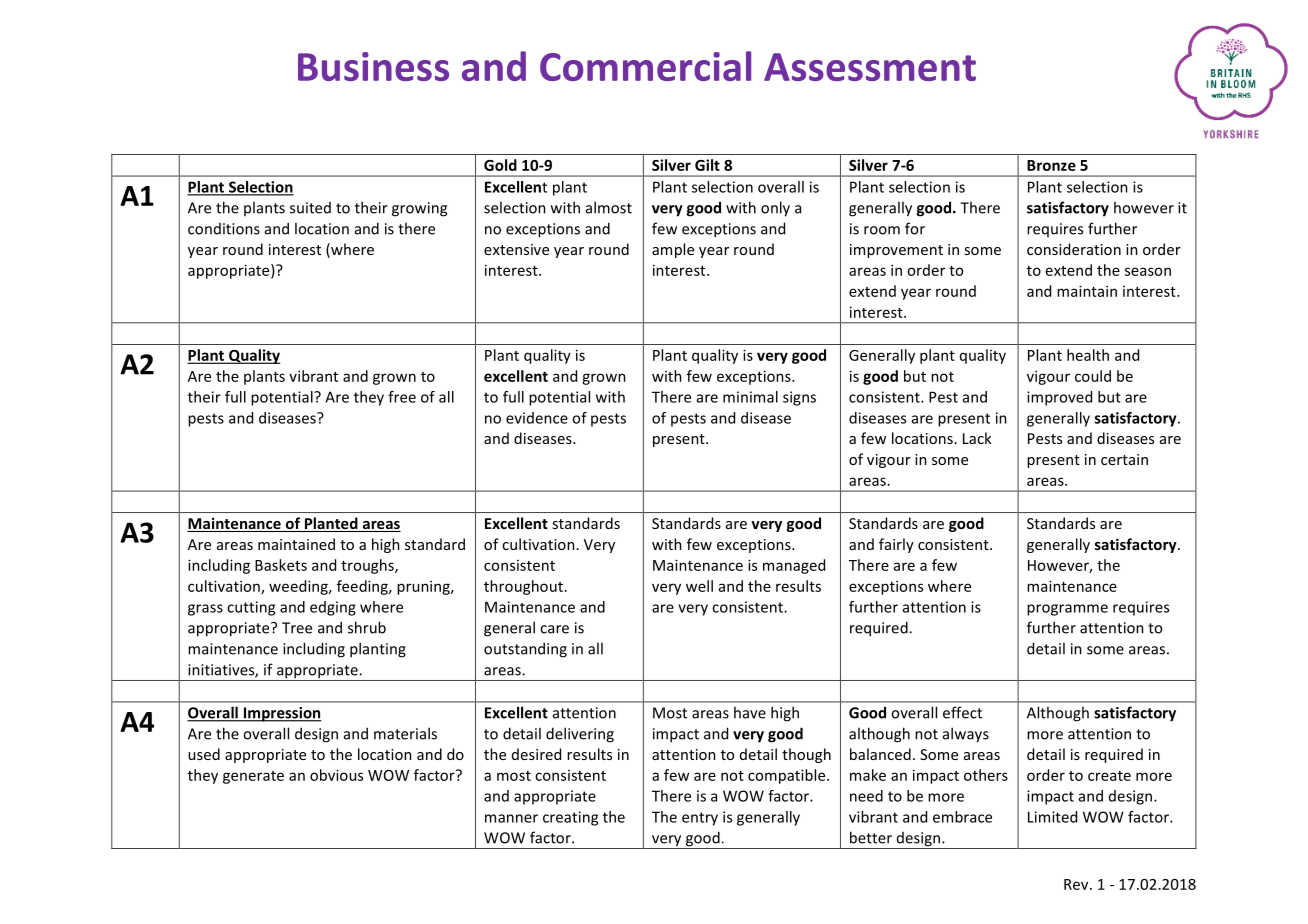 This screenshot has height=924, width=1308. I want to click on Commercial, so click(645, 66).
